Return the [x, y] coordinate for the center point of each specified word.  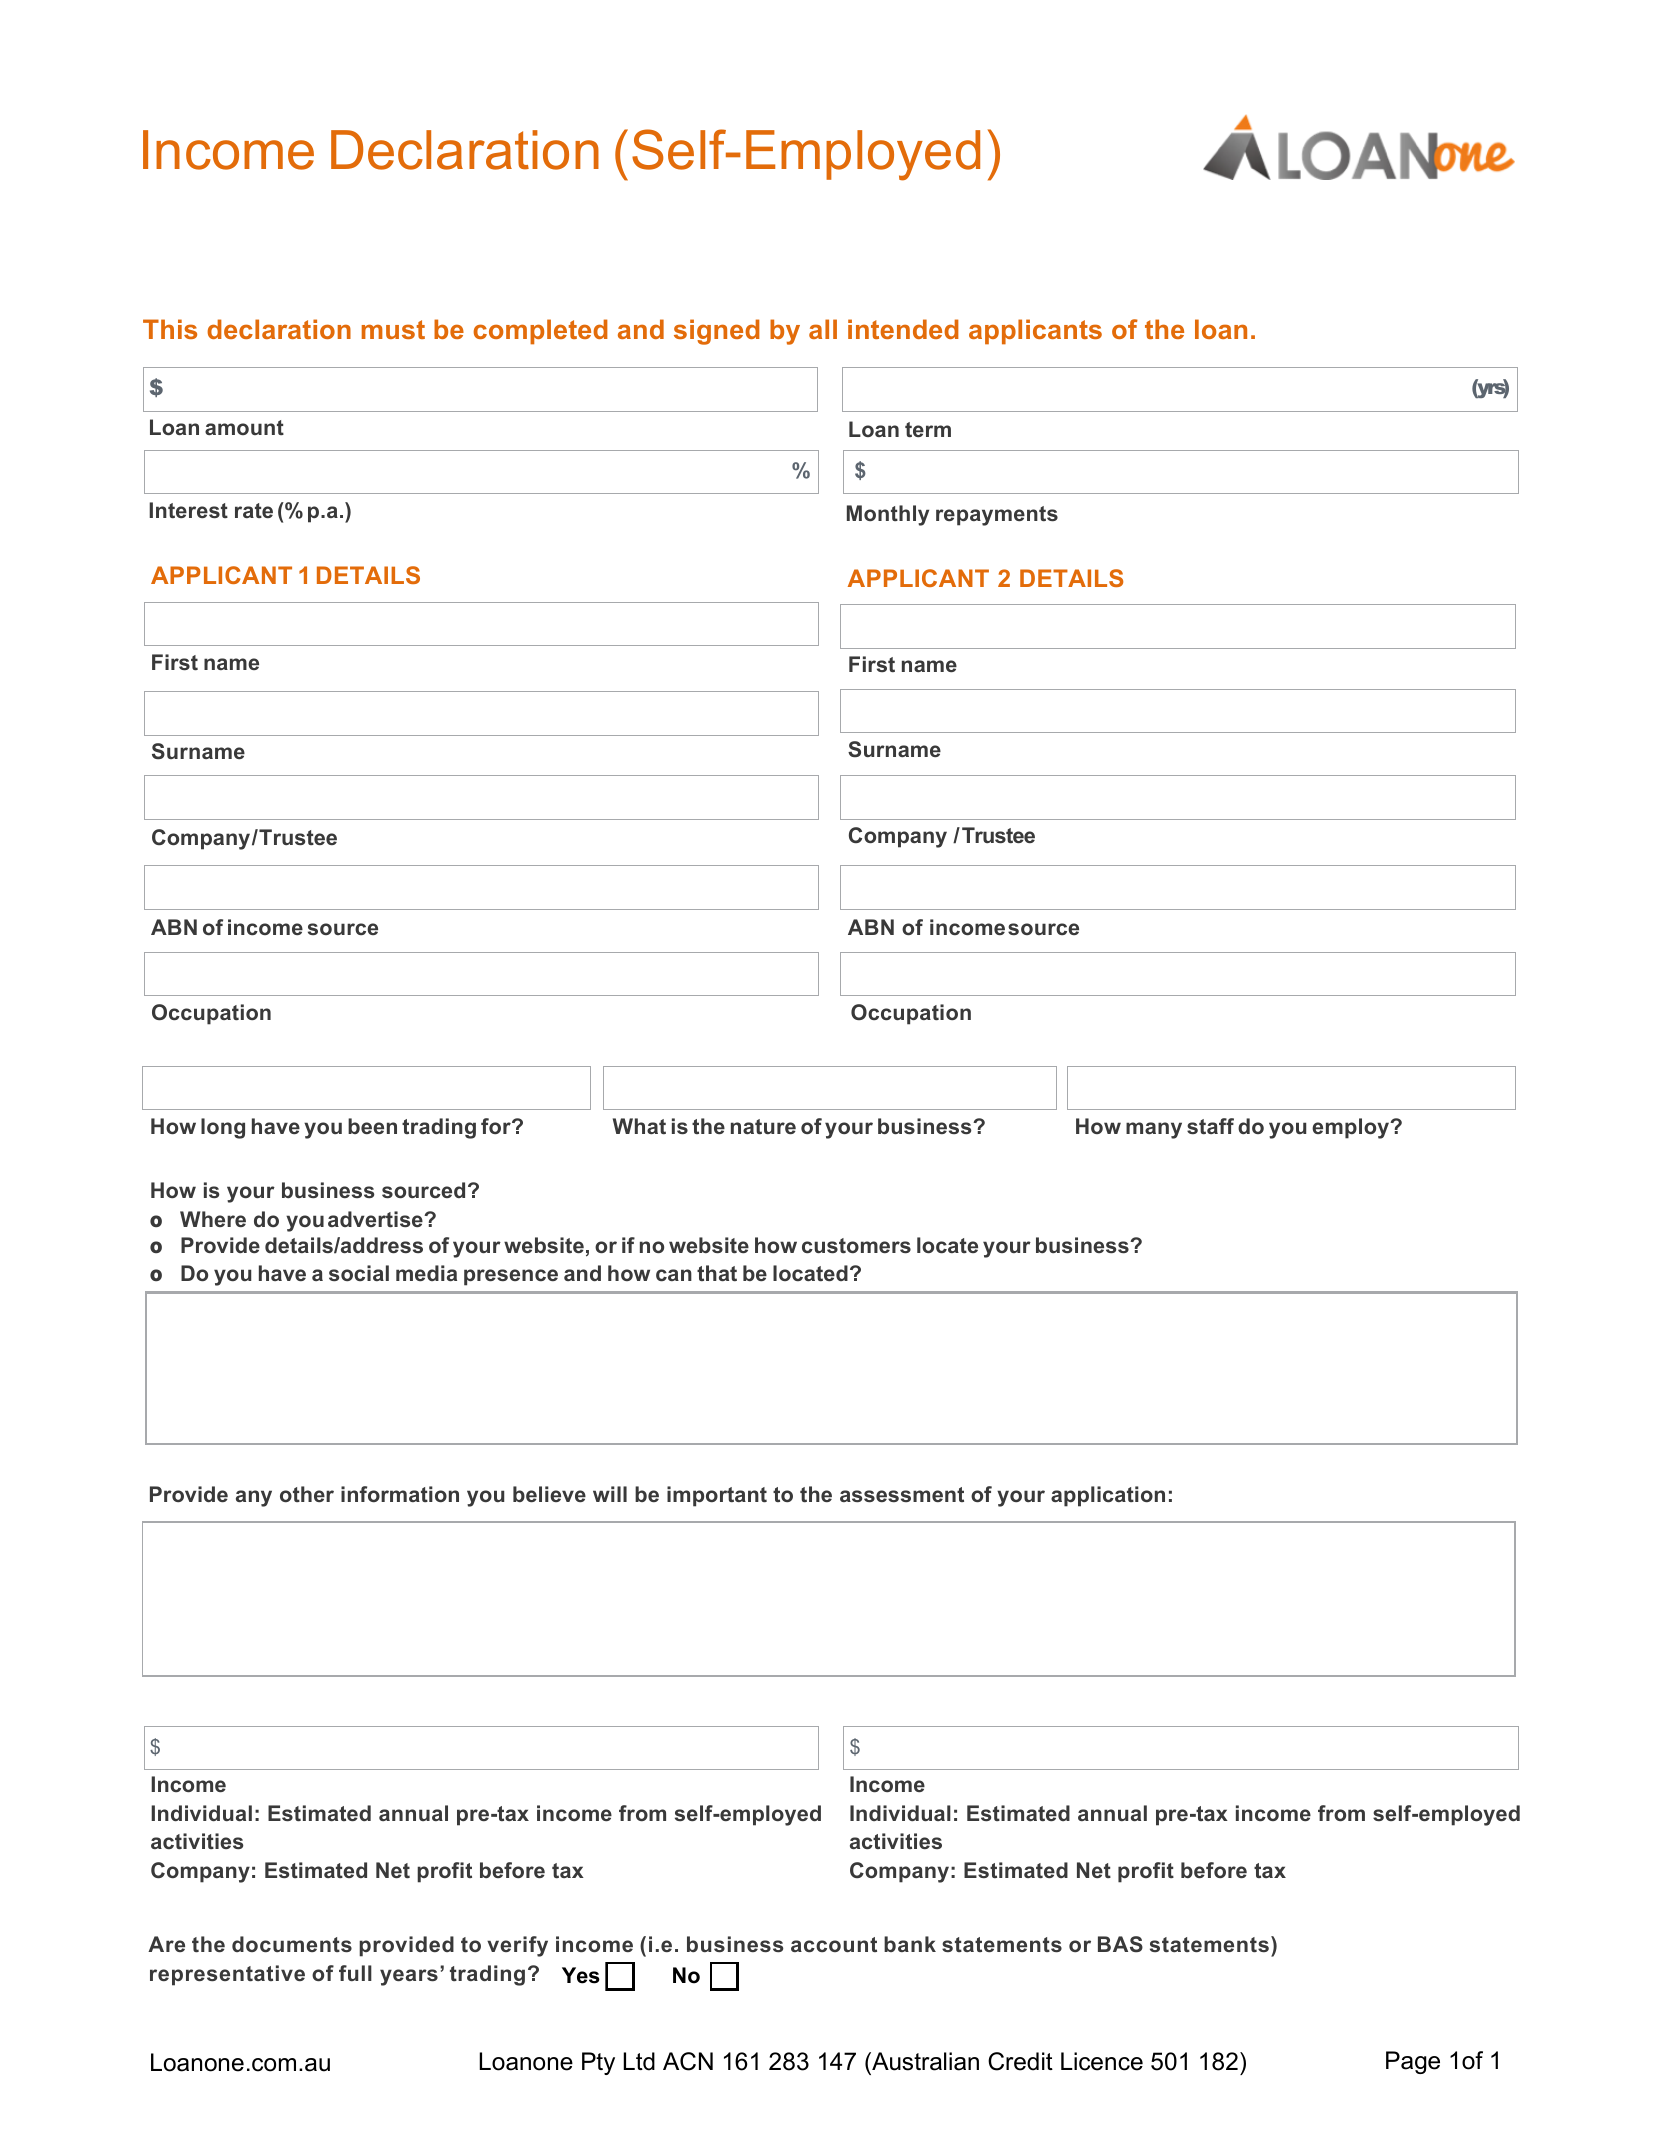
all [823, 329]
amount [244, 427]
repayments [997, 516]
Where [213, 1219]
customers [856, 1246]
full [355, 1973]
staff [1210, 1126]
